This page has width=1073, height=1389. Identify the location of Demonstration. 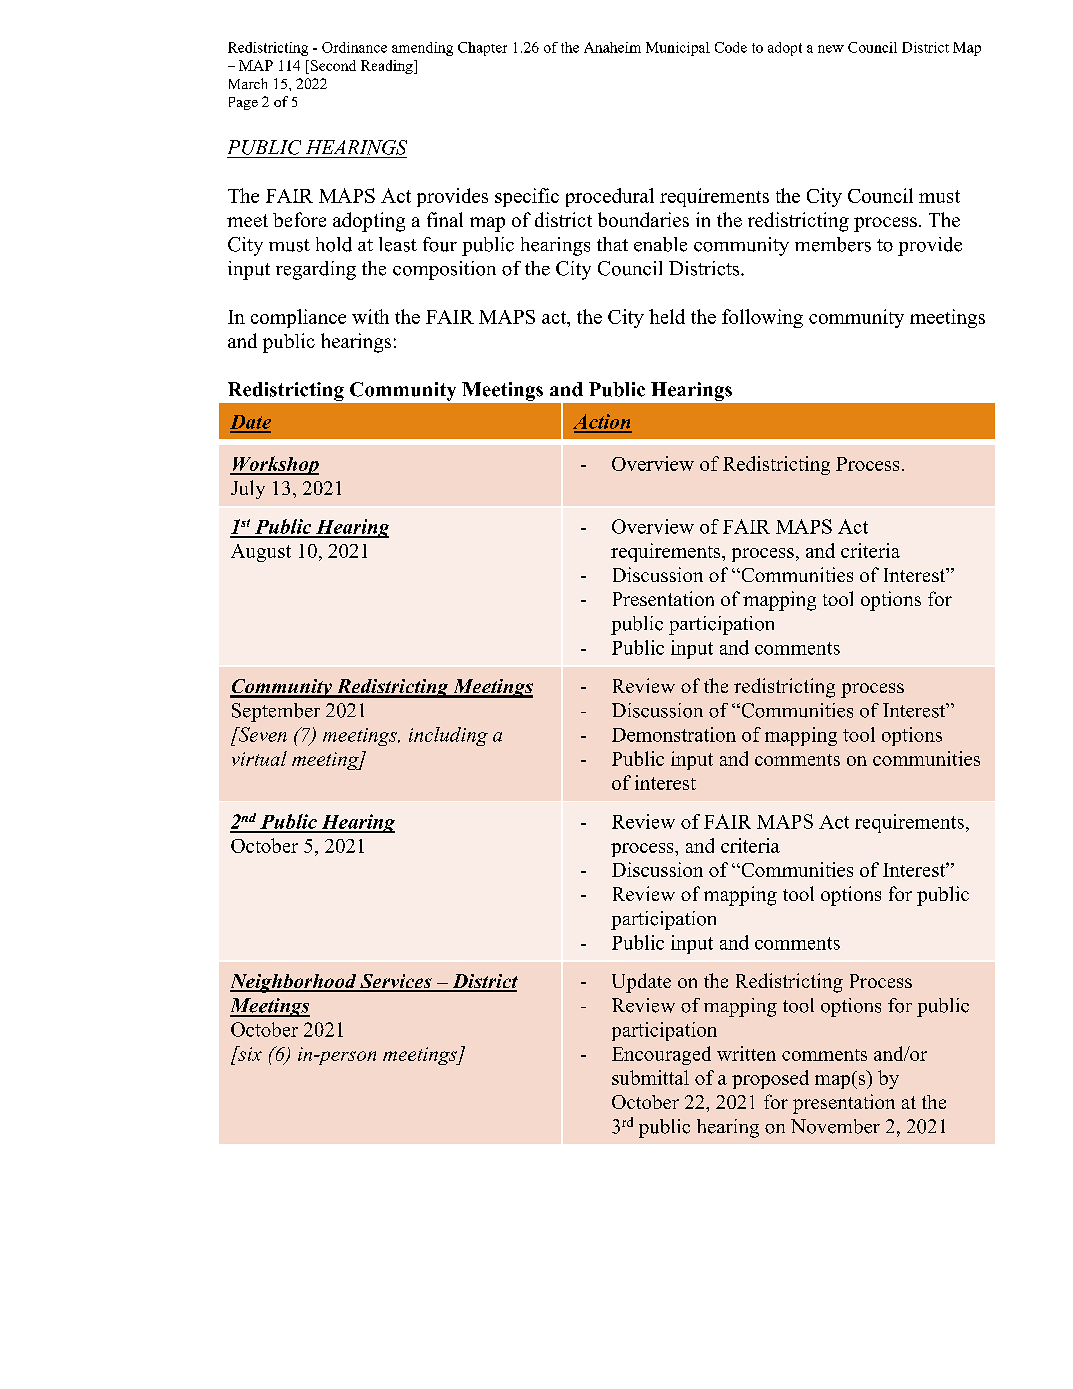
(674, 734).
